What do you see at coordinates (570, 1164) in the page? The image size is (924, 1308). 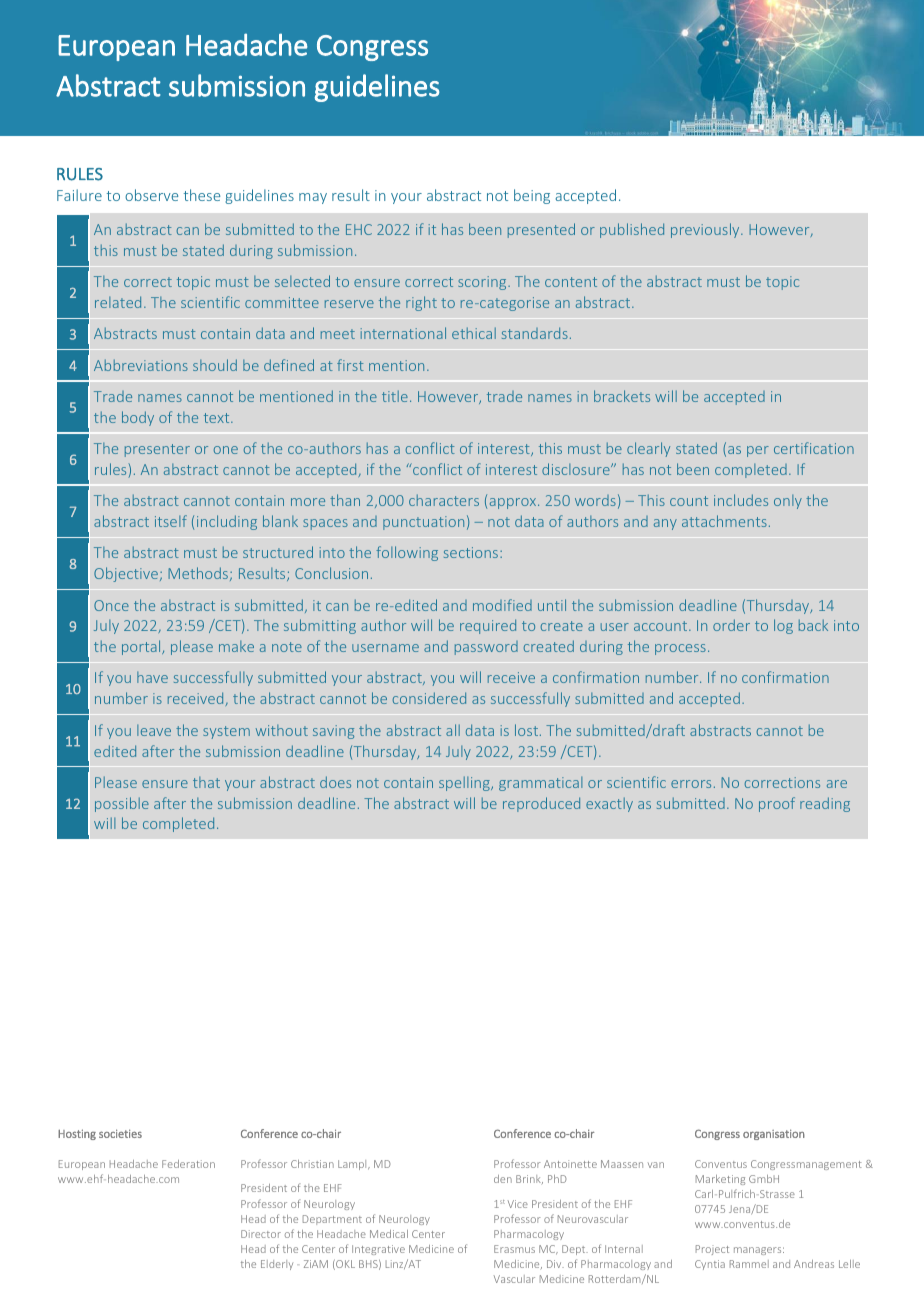 I see `Antoinette` at bounding box center [570, 1164].
